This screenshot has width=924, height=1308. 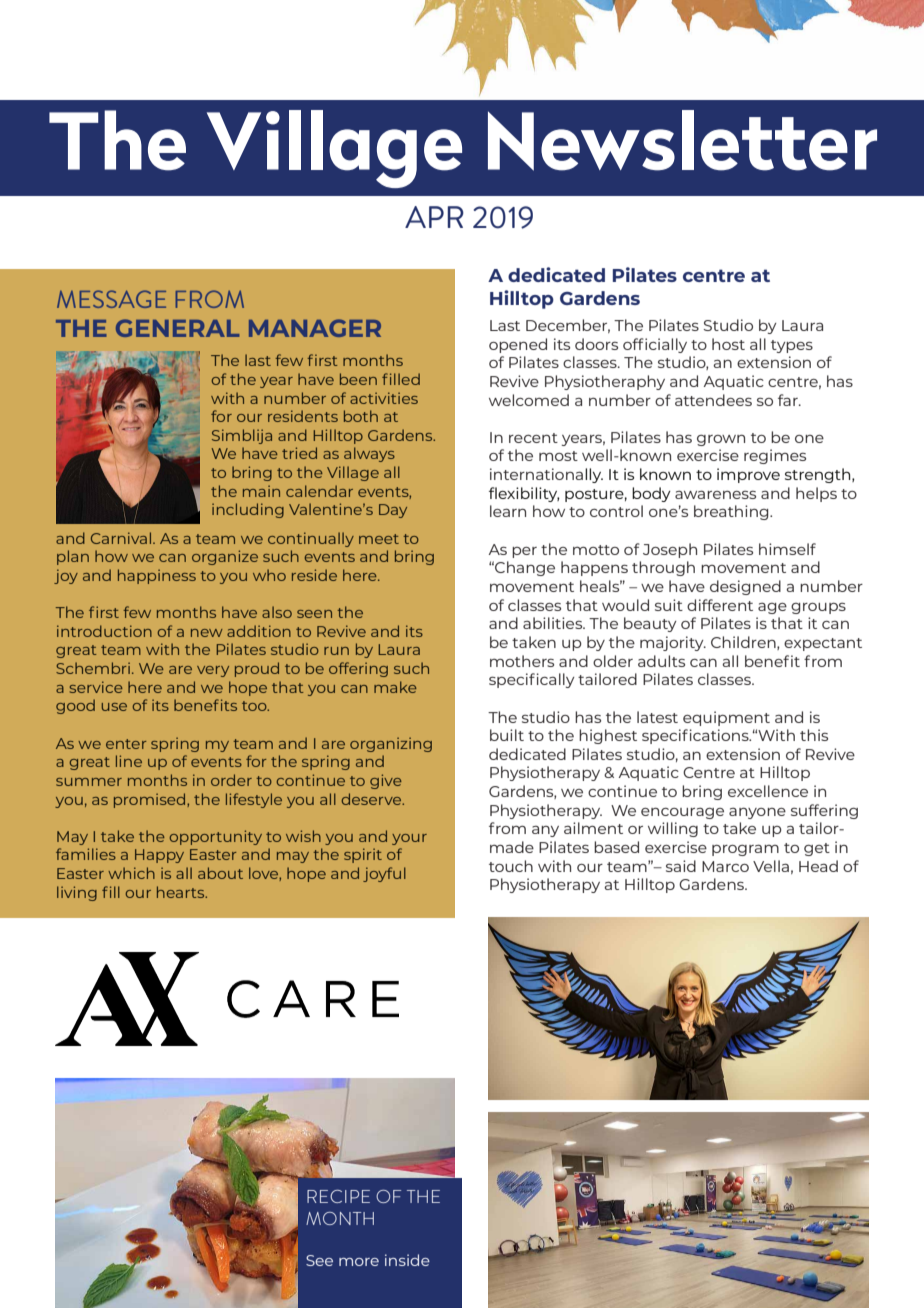 I want to click on Carnival, so click(x=122, y=538).
